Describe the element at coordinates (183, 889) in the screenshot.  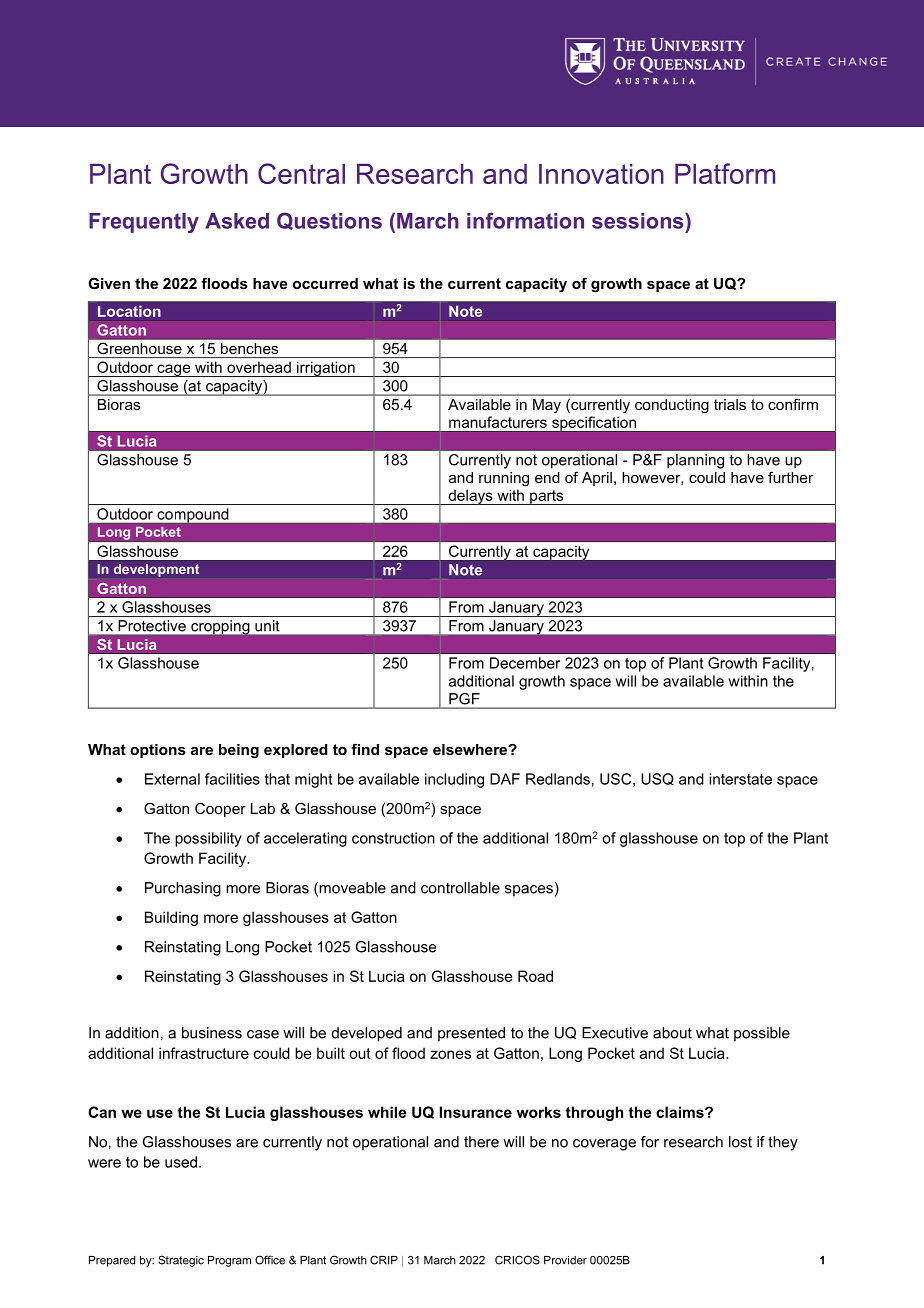
I see `Purchasing` at that location.
